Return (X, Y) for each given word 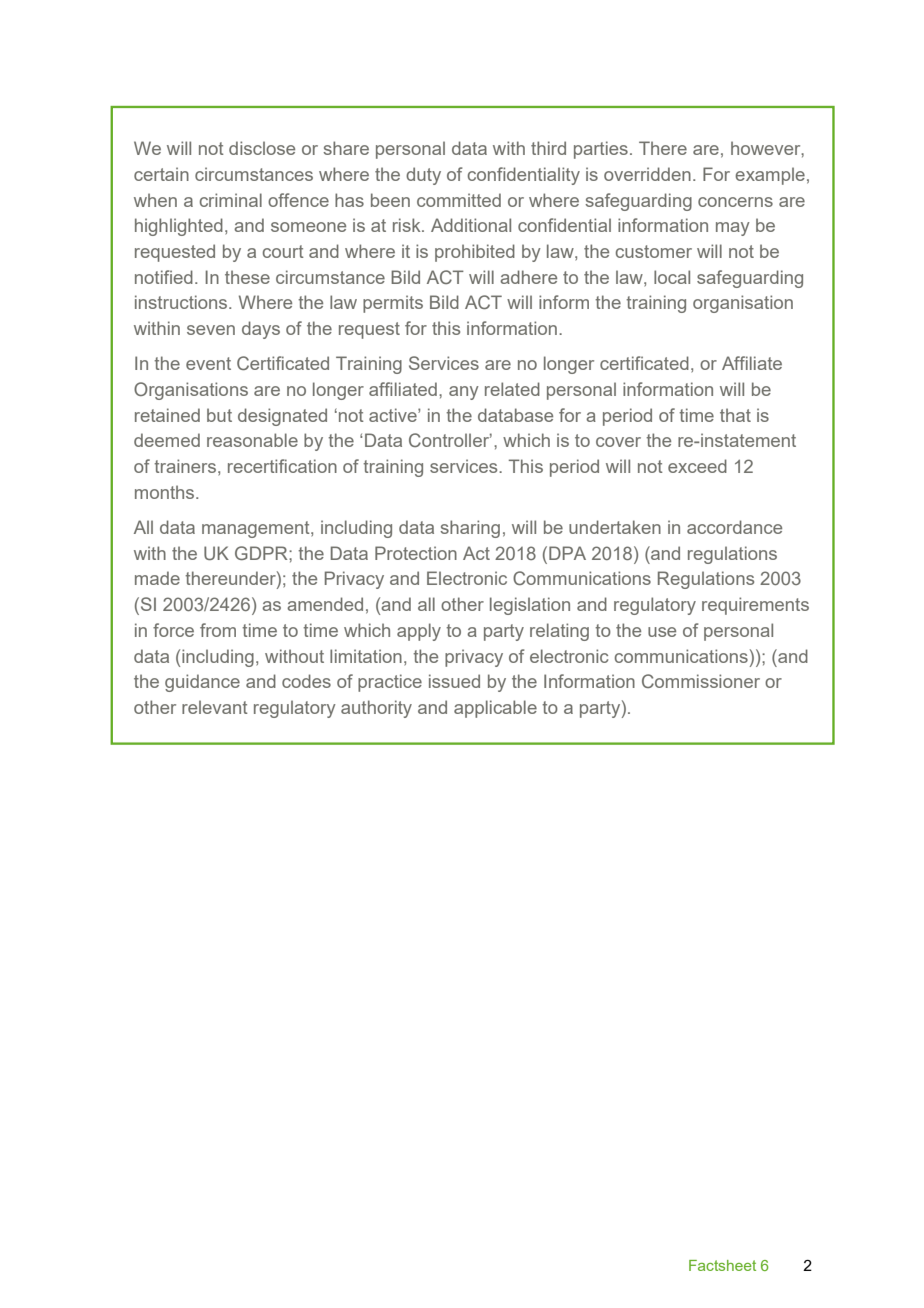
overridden (647, 174)
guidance (202, 683)
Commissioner (701, 681)
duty (423, 176)
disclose (262, 148)
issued (454, 681)
